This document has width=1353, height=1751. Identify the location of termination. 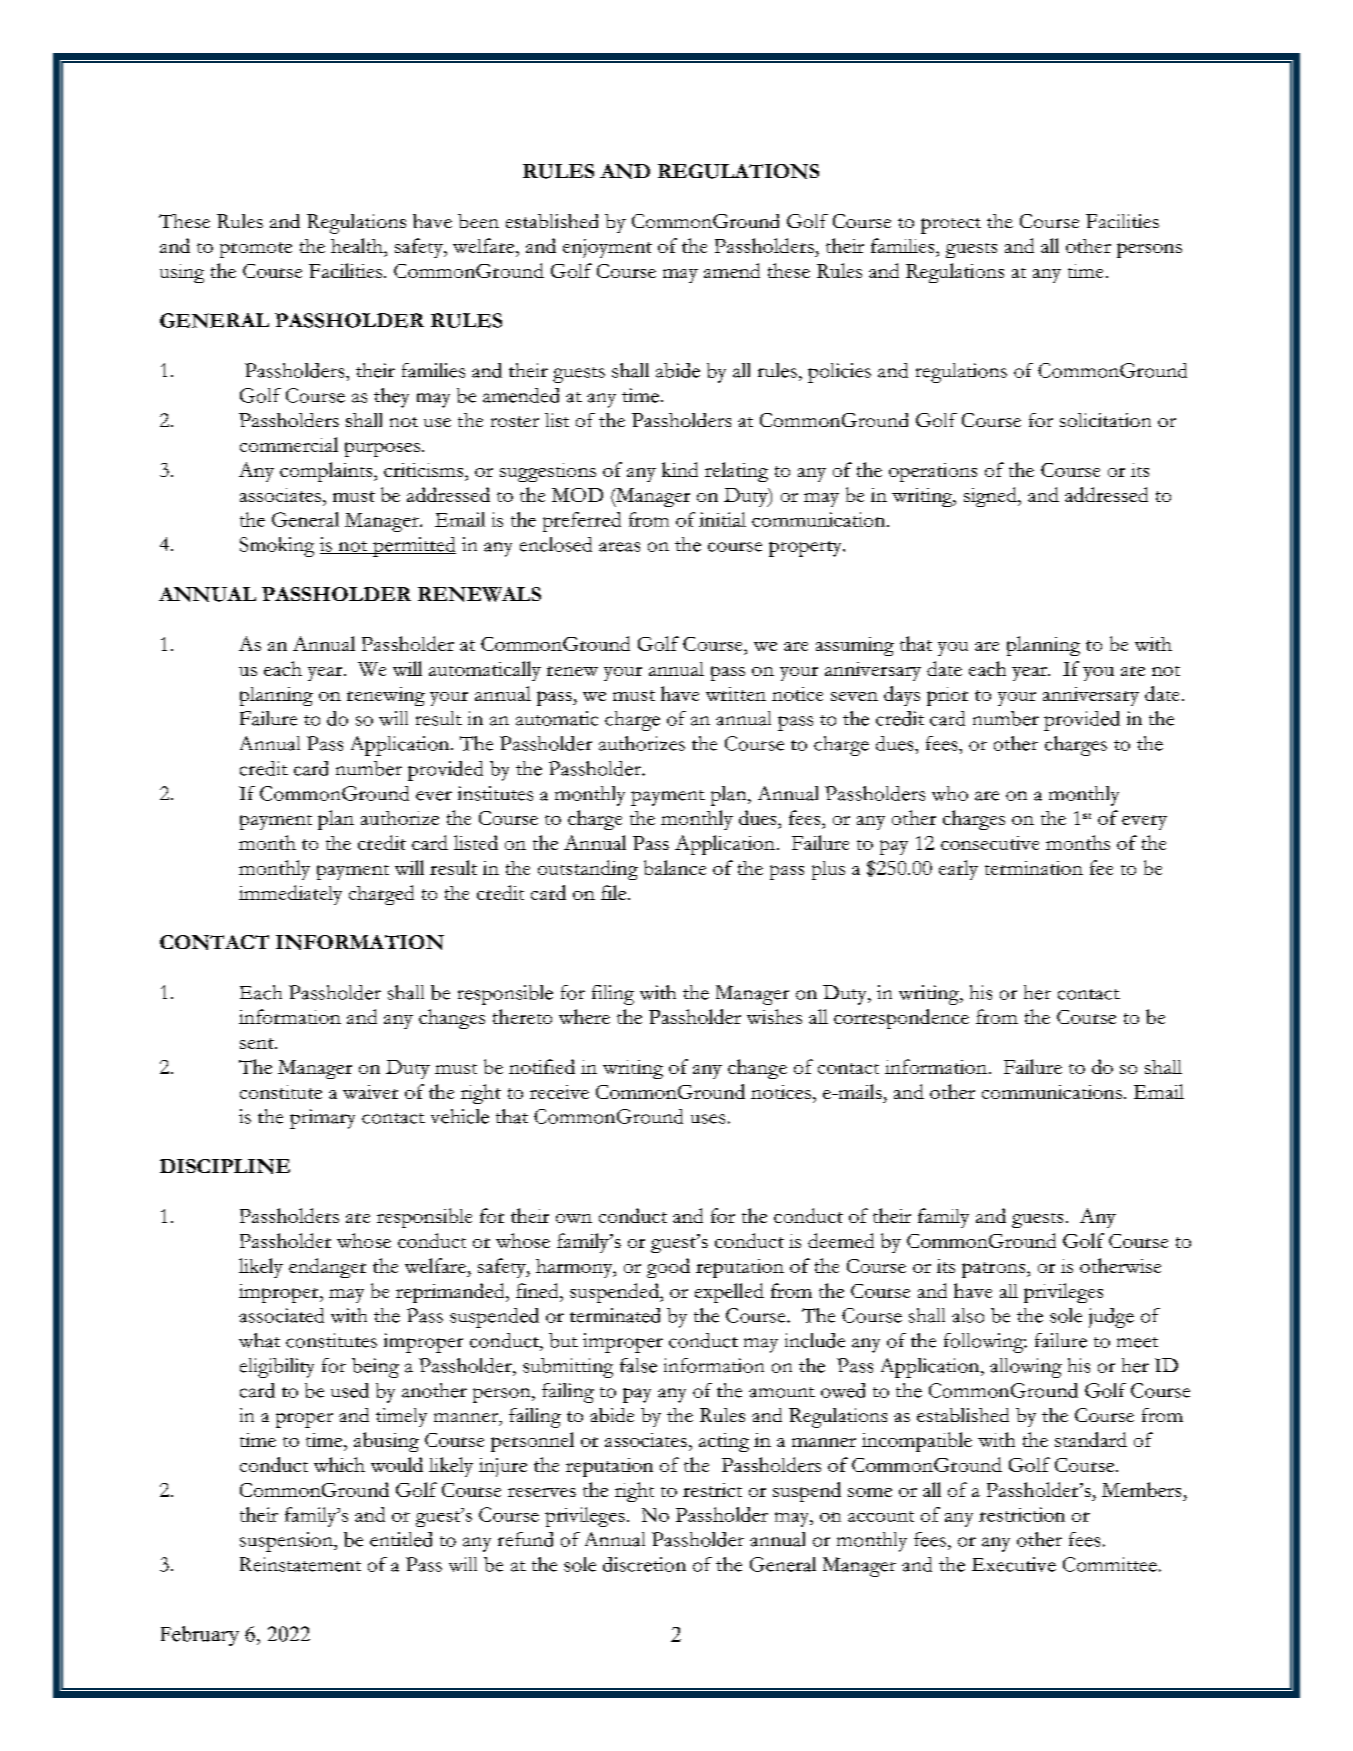
(1034, 868).
